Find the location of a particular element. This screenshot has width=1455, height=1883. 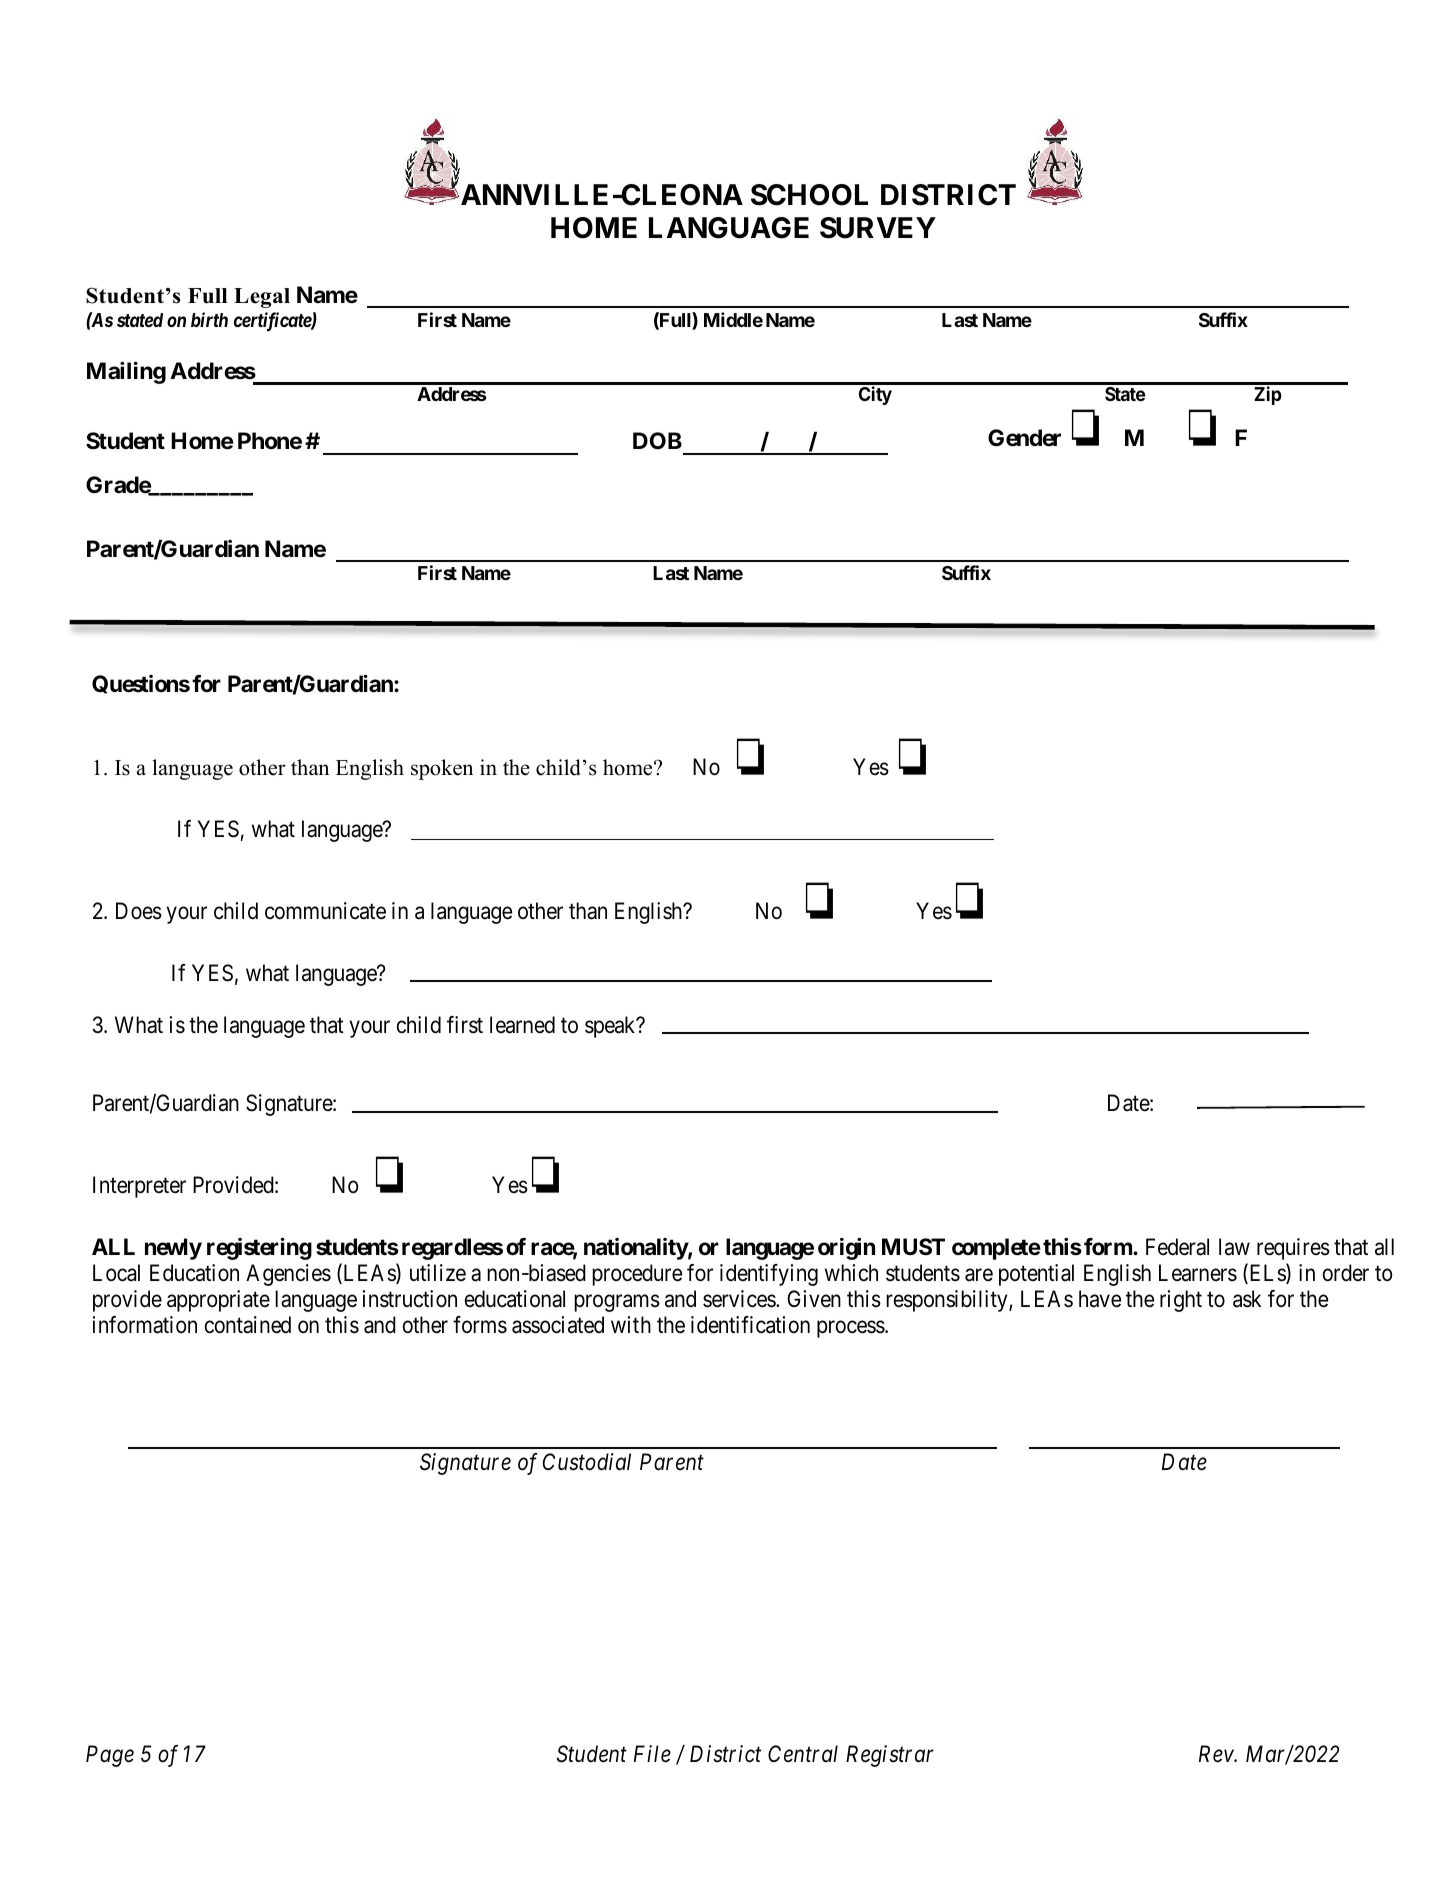

SCHOOL is located at coordinates (809, 195).
